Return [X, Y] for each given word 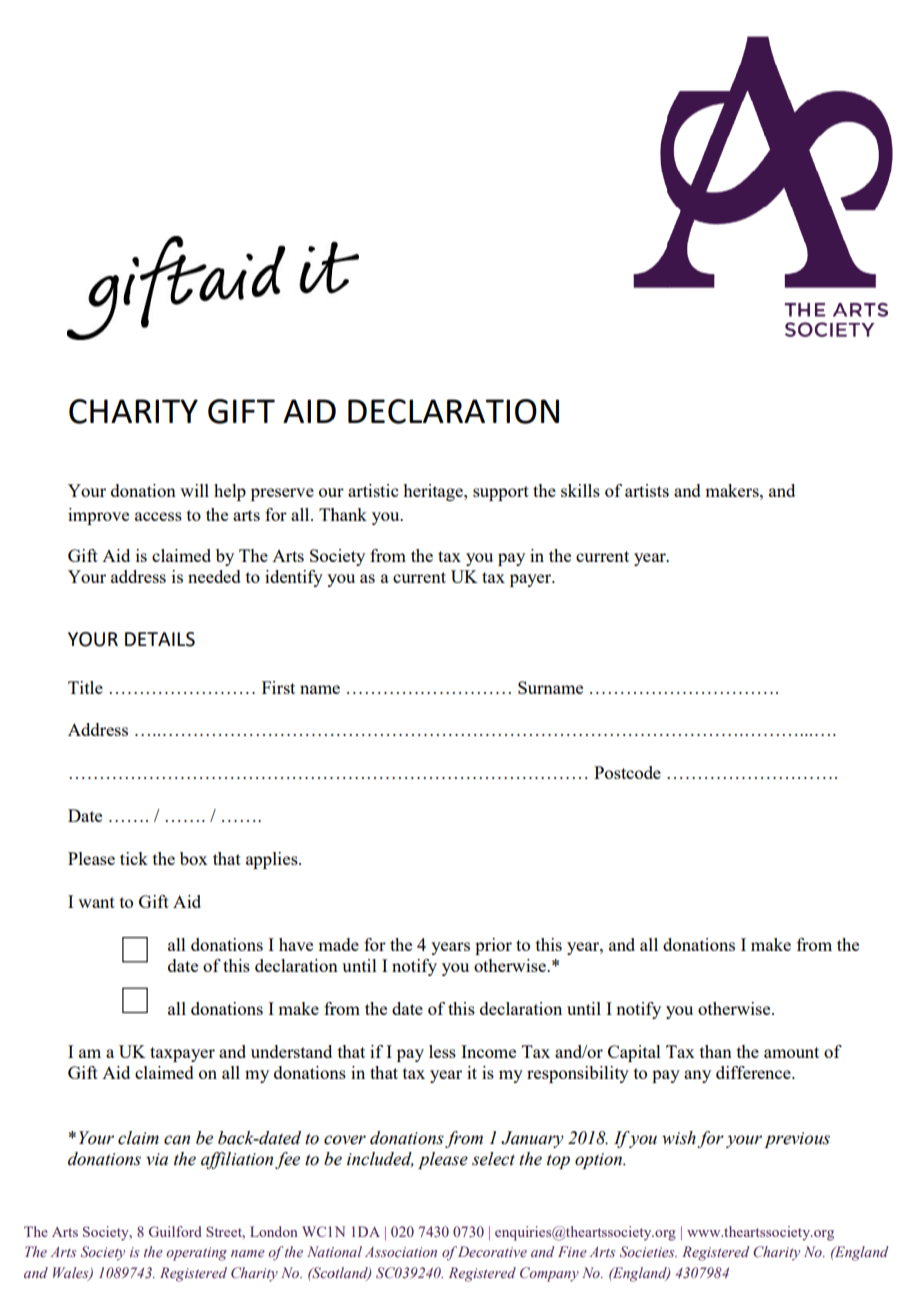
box [194, 858]
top [558, 1162]
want [96, 902]
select [493, 1159]
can [177, 1140]
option [600, 1161]
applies [273, 860]
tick [134, 858]
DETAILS [160, 639]
